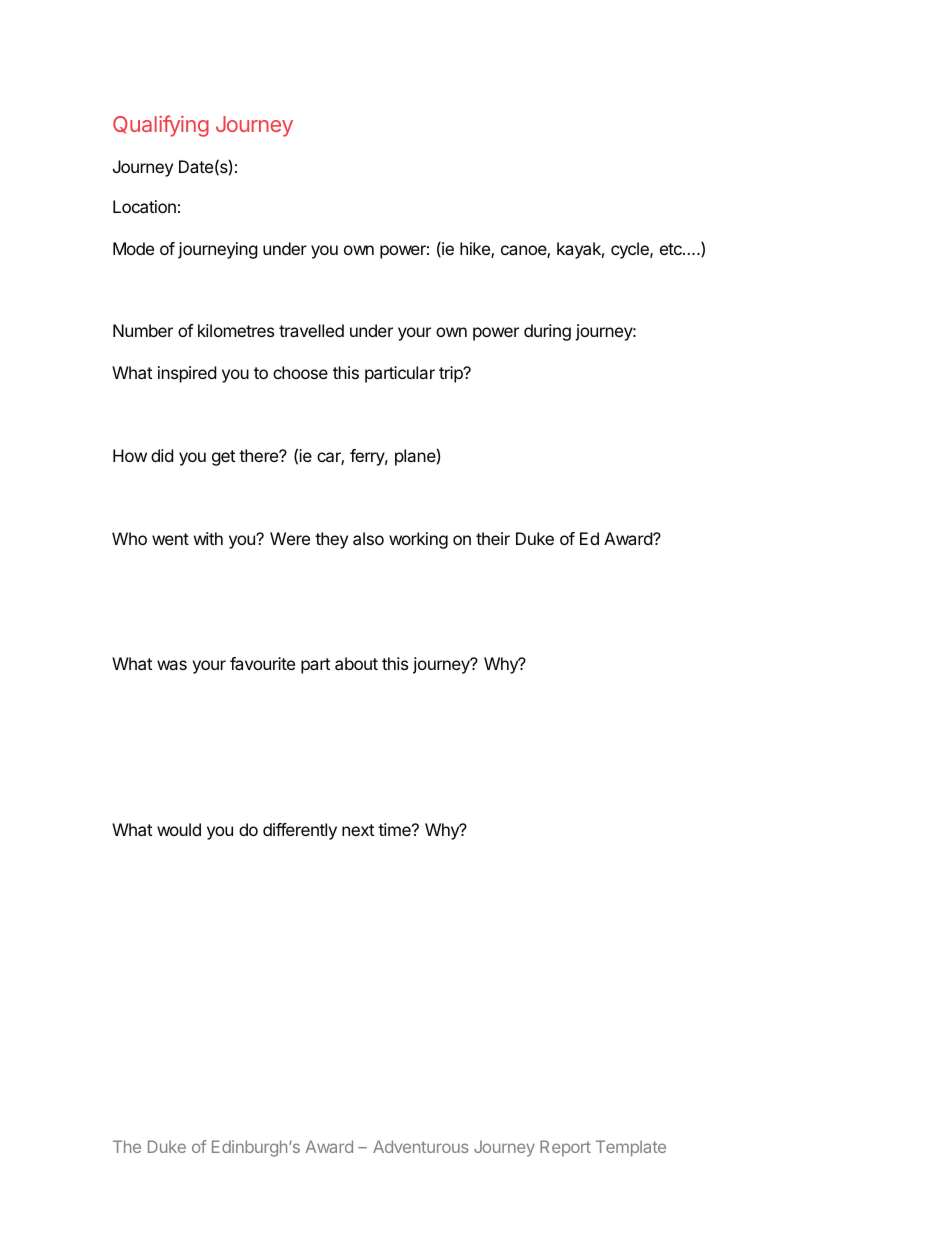 Image resolution: width=952 pixels, height=1233 pixels. I want to click on Adventurous, so click(421, 1146).
